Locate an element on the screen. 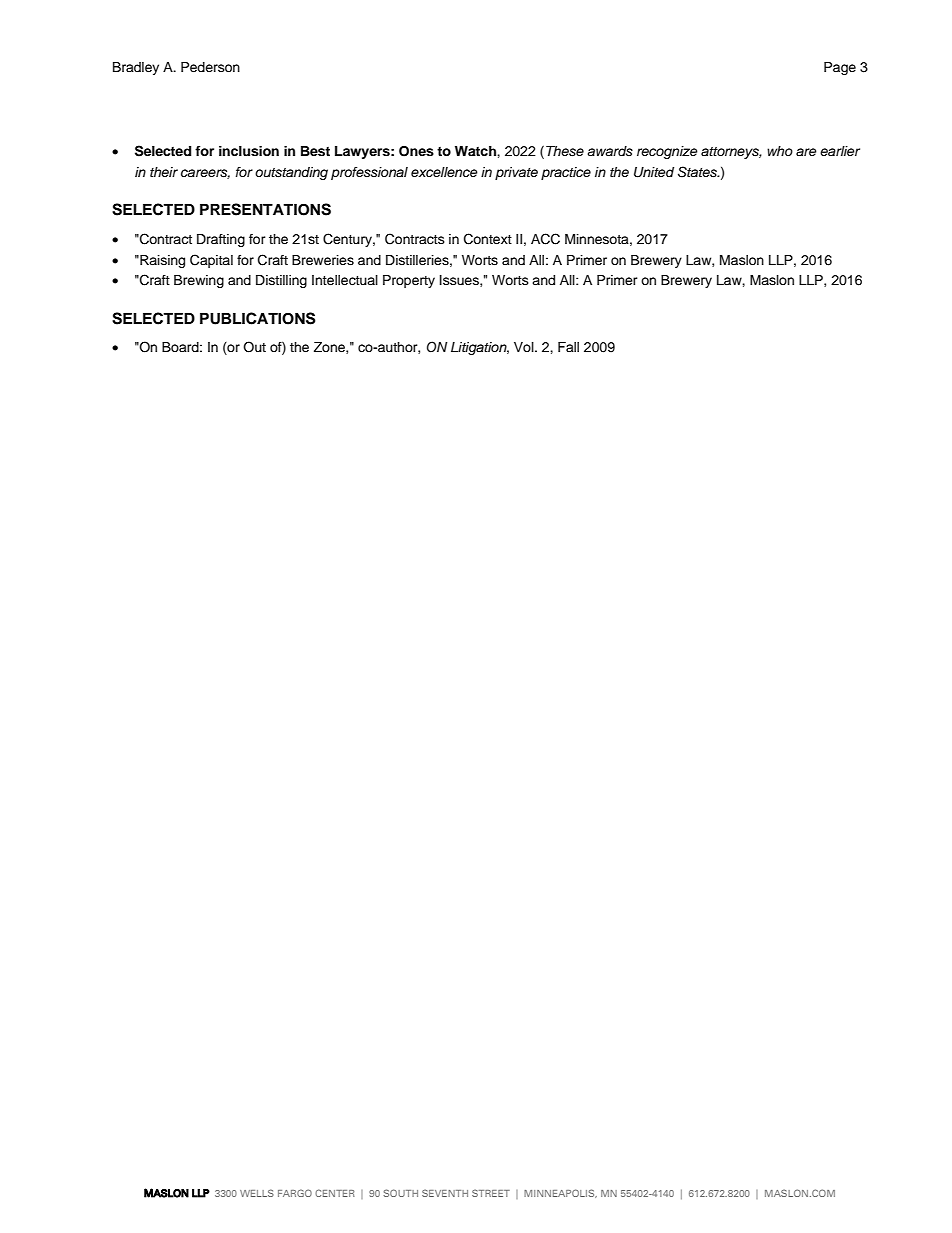 Image resolution: width=952 pixels, height=1233 pixels. WELLS is located at coordinates (257, 1193).
